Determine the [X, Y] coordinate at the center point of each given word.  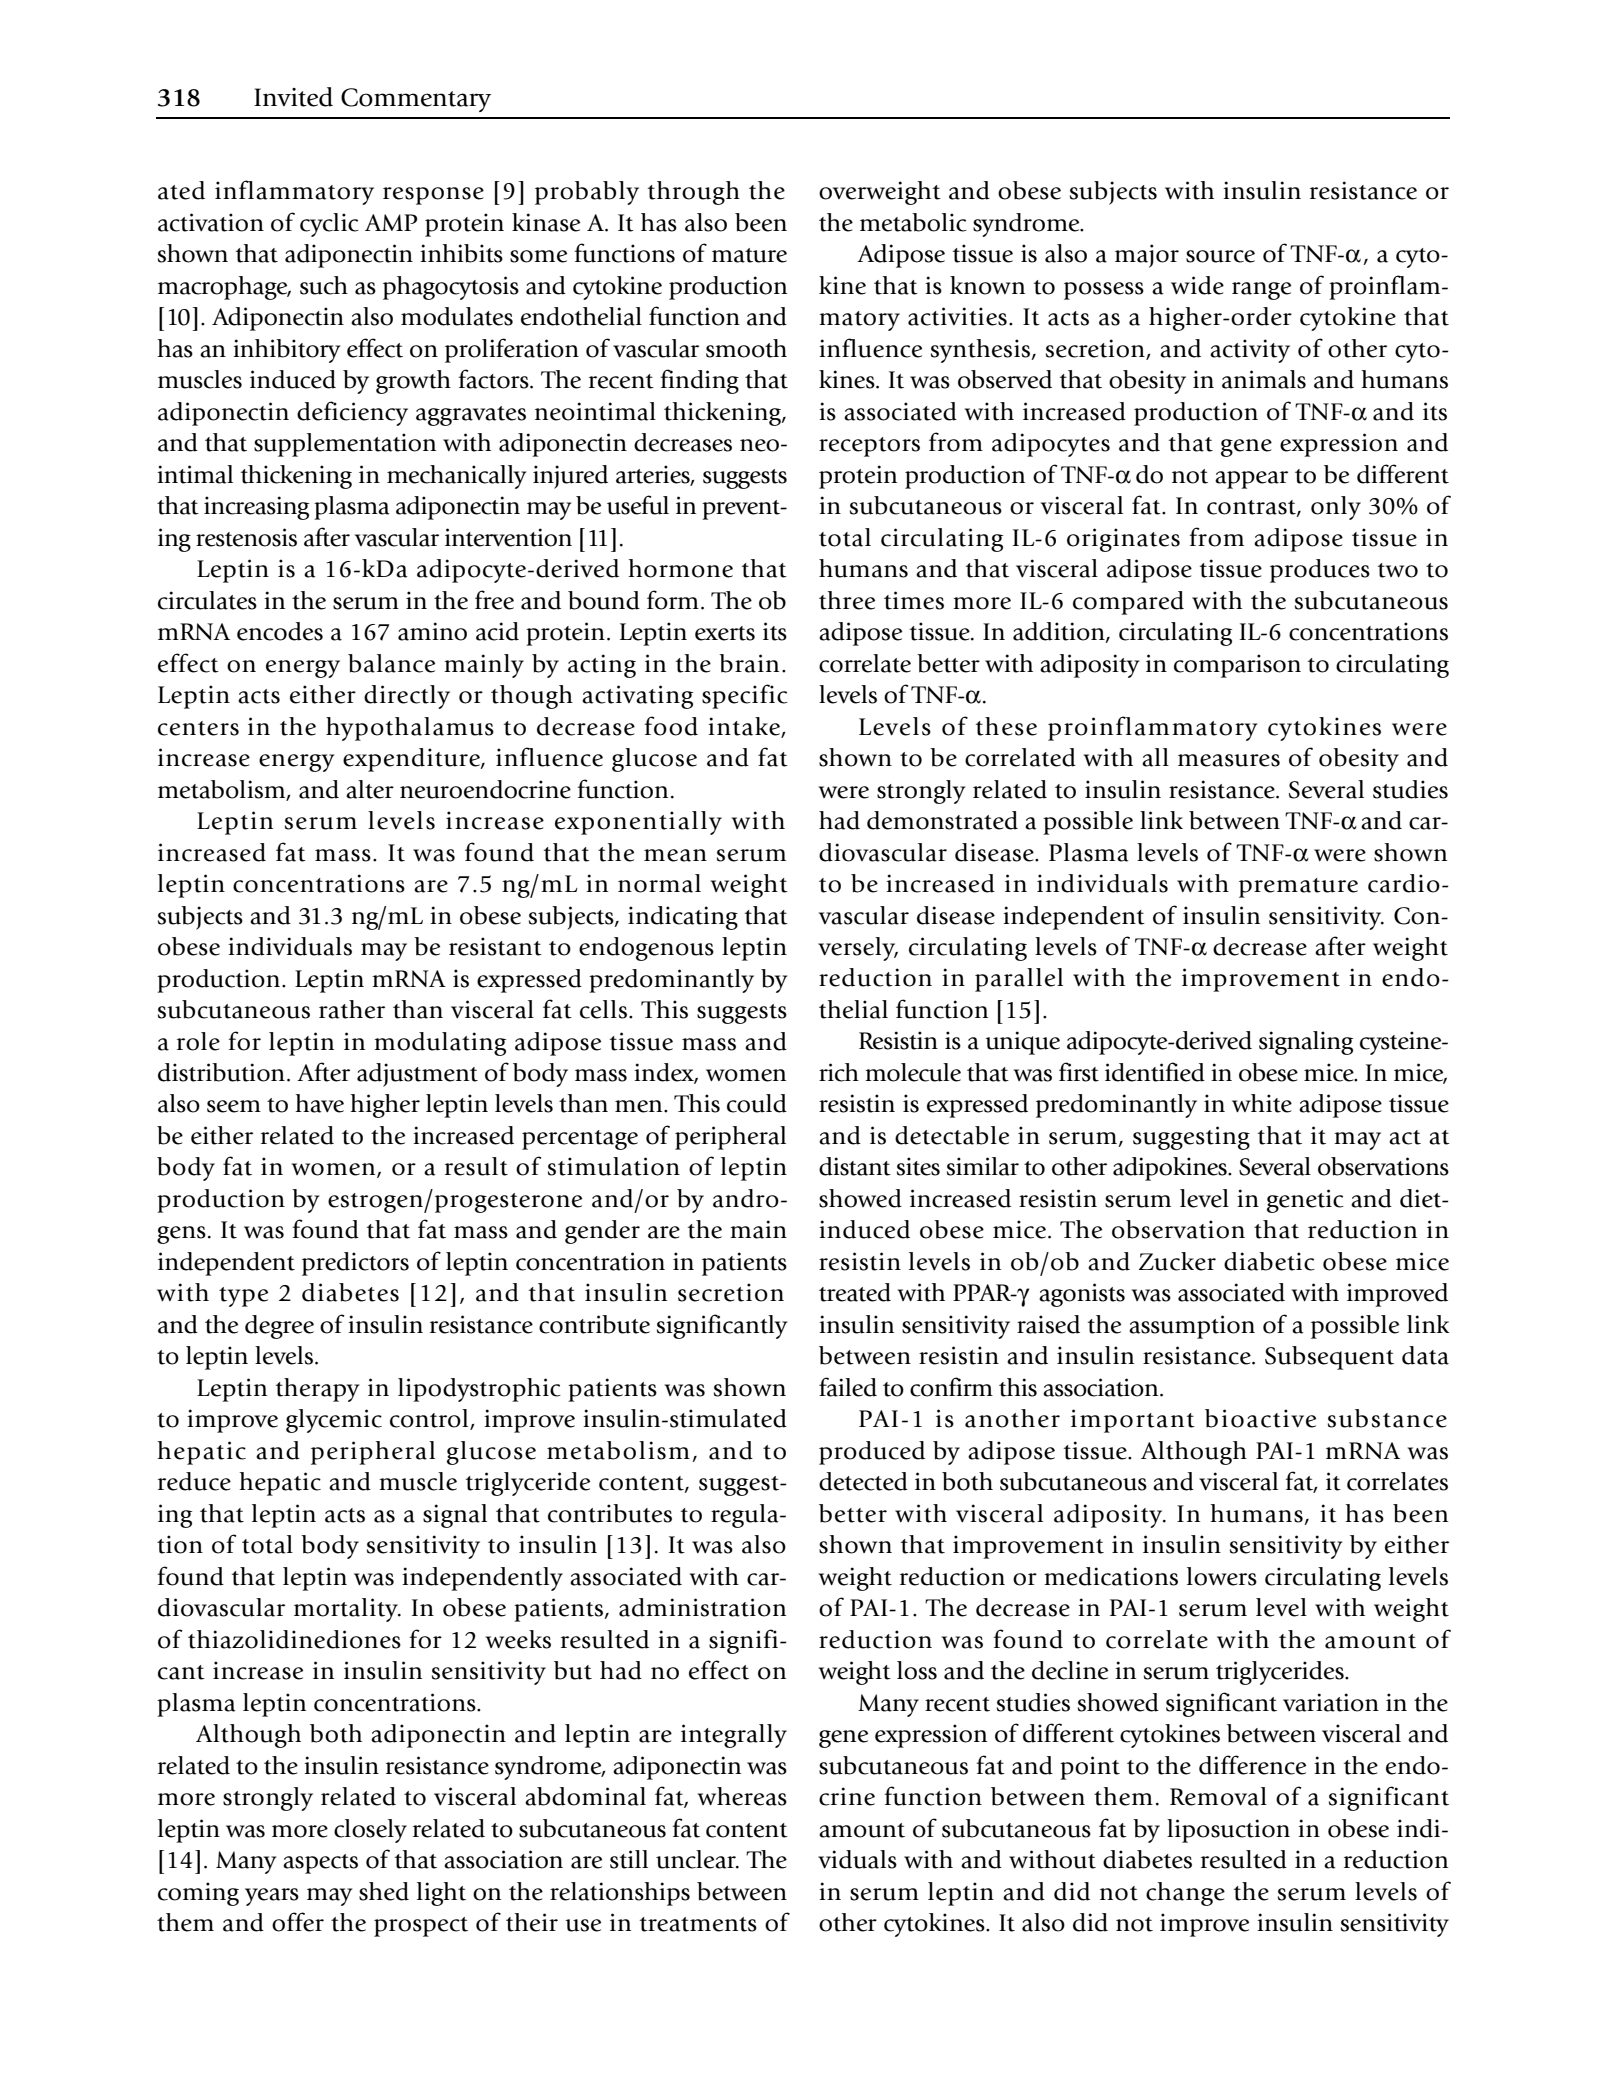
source [1220, 256]
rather [352, 1009]
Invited [293, 97]
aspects [320, 1864]
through [694, 193]
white [1262, 1103]
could [757, 1103]
